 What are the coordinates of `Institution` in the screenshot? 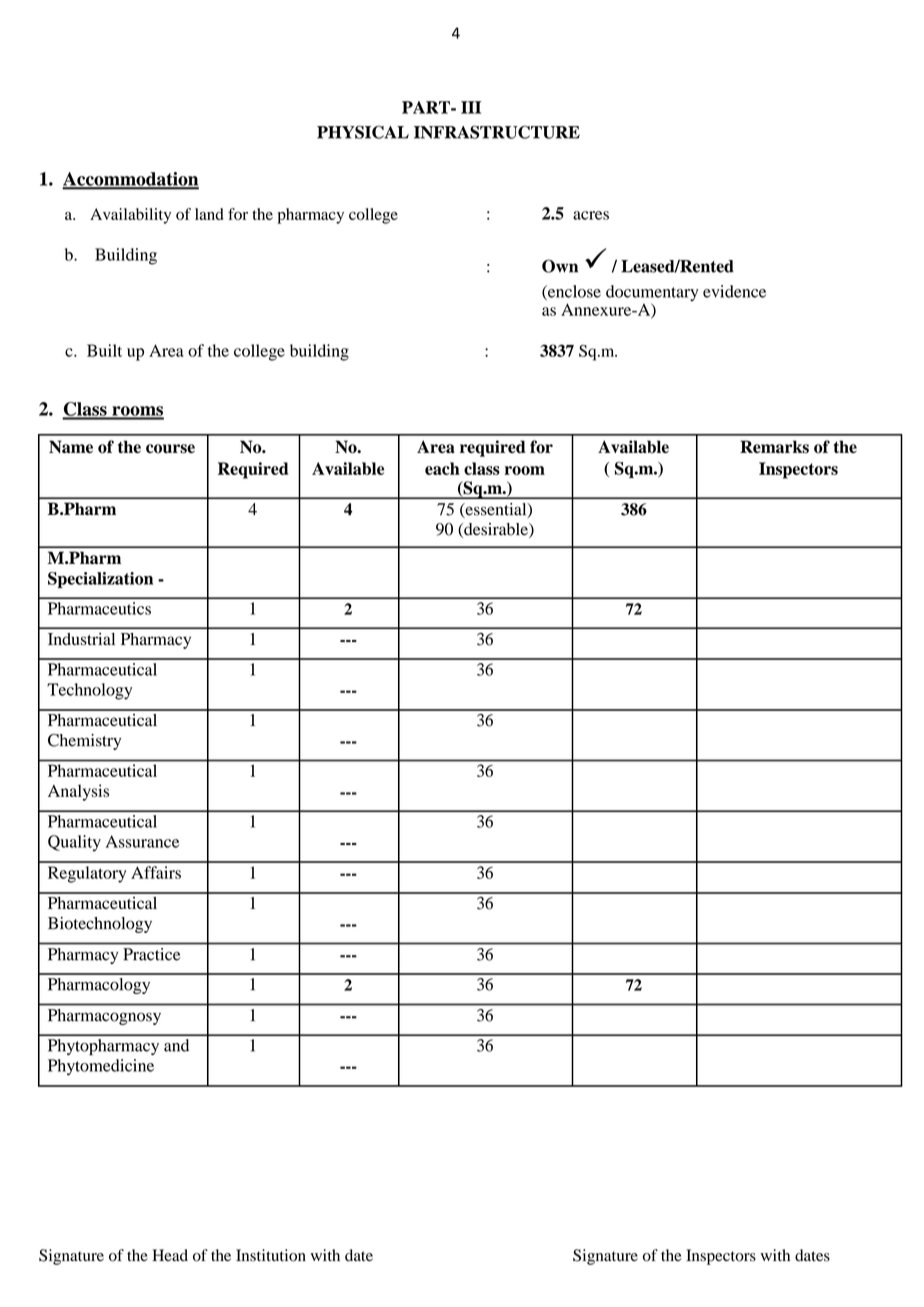 It's located at (271, 1255).
